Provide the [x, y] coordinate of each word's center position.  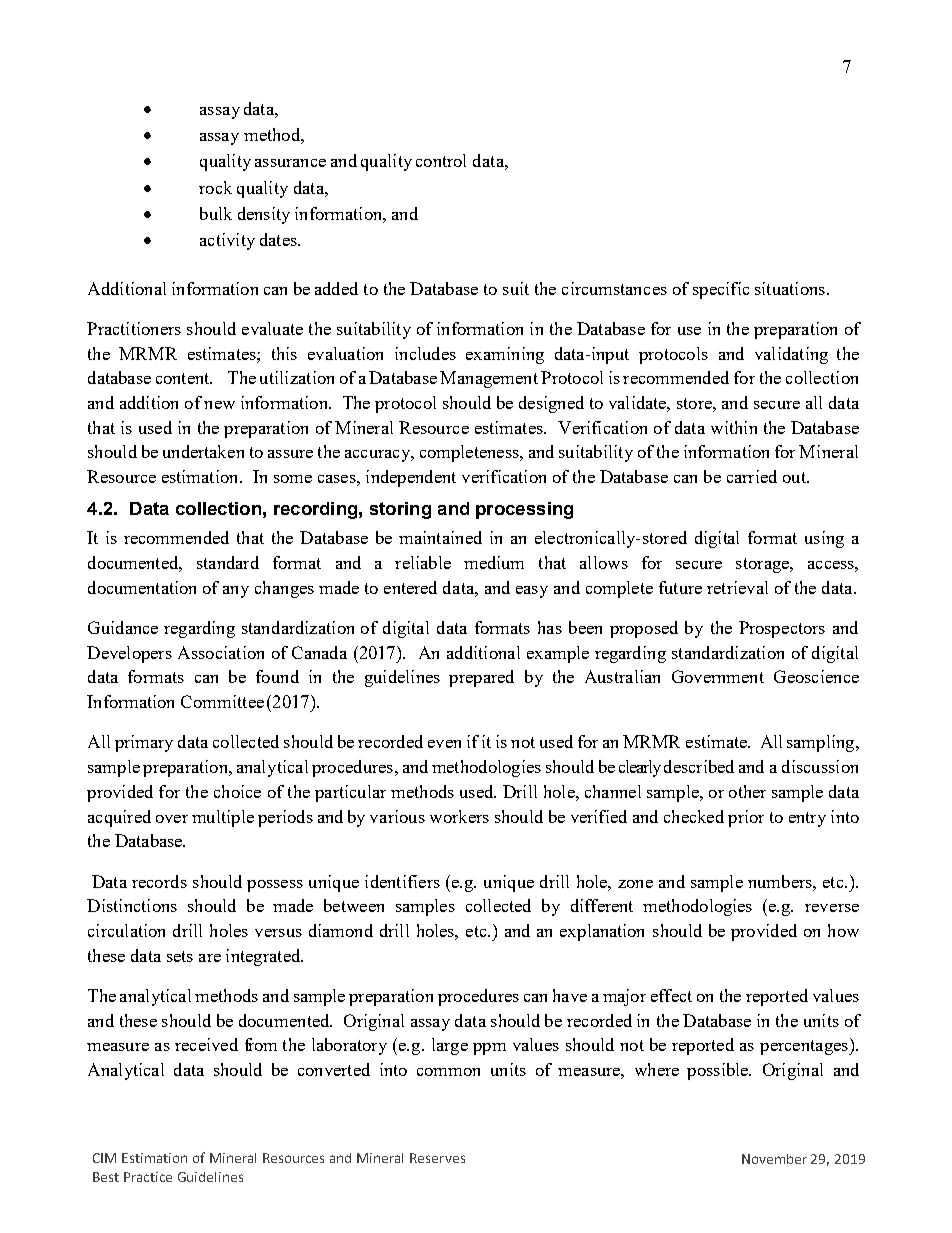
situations [790, 288]
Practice [148, 1177]
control [441, 160]
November [774, 1159]
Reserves [437, 1158]
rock [215, 187]
